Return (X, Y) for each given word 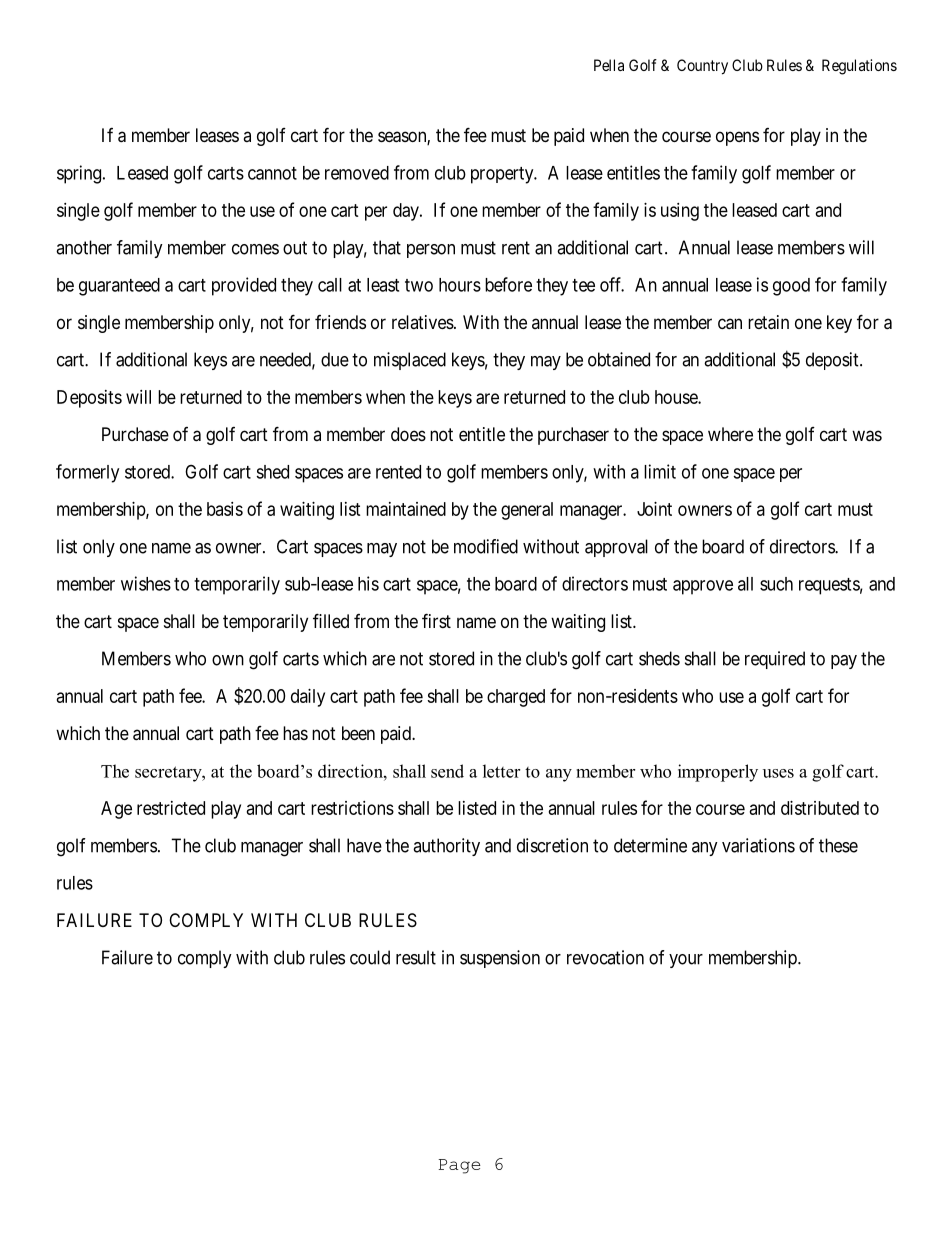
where (730, 434)
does (408, 434)
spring (79, 174)
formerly (87, 473)
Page (460, 1166)
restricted (171, 808)
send (447, 771)
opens (737, 138)
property (503, 175)
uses (778, 773)
